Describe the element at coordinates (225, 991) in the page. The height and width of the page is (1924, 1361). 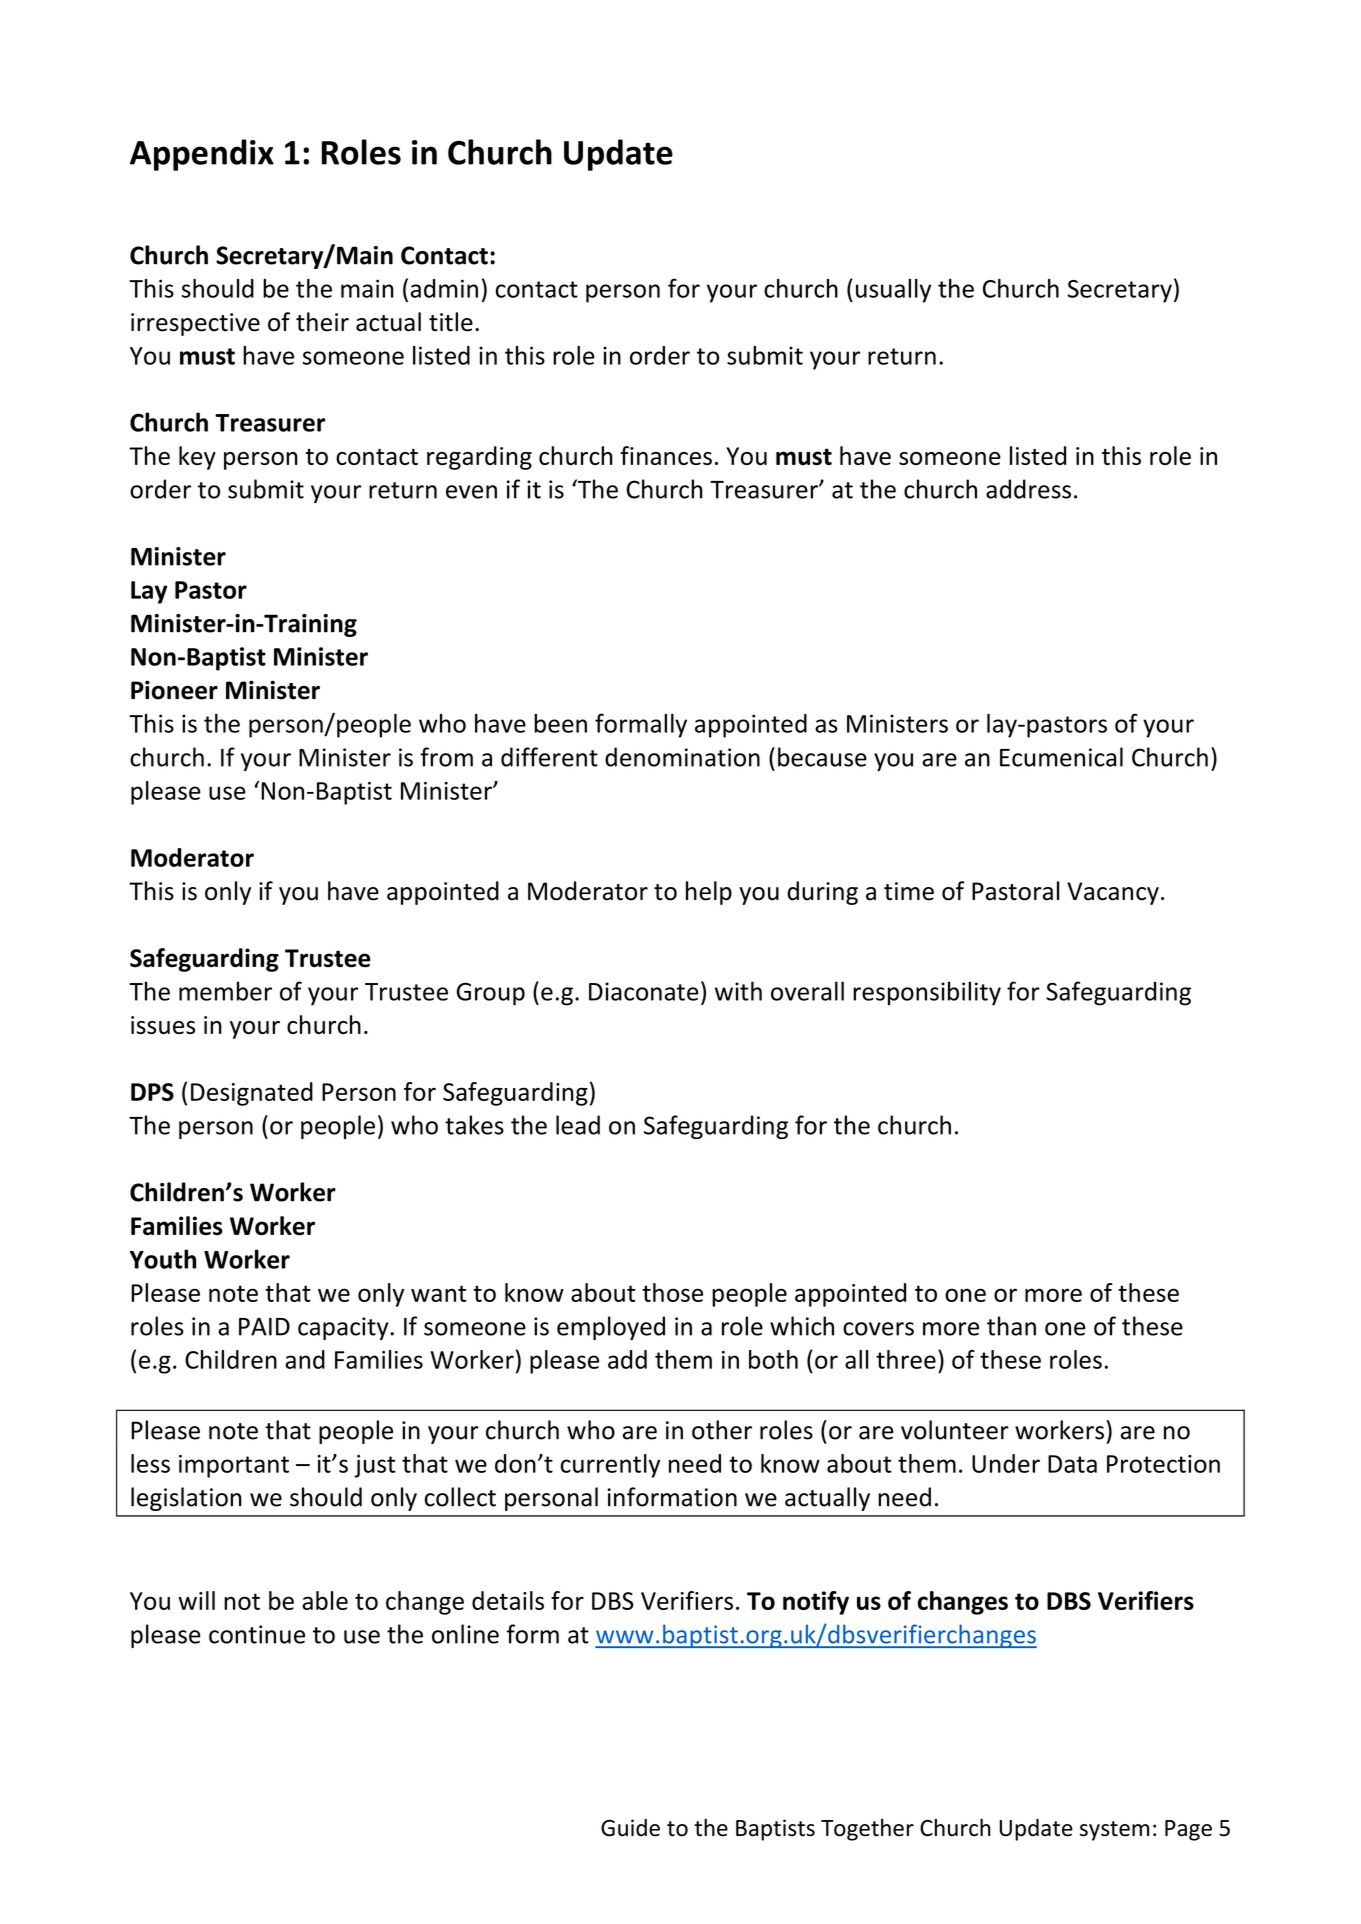
I see `member` at that location.
